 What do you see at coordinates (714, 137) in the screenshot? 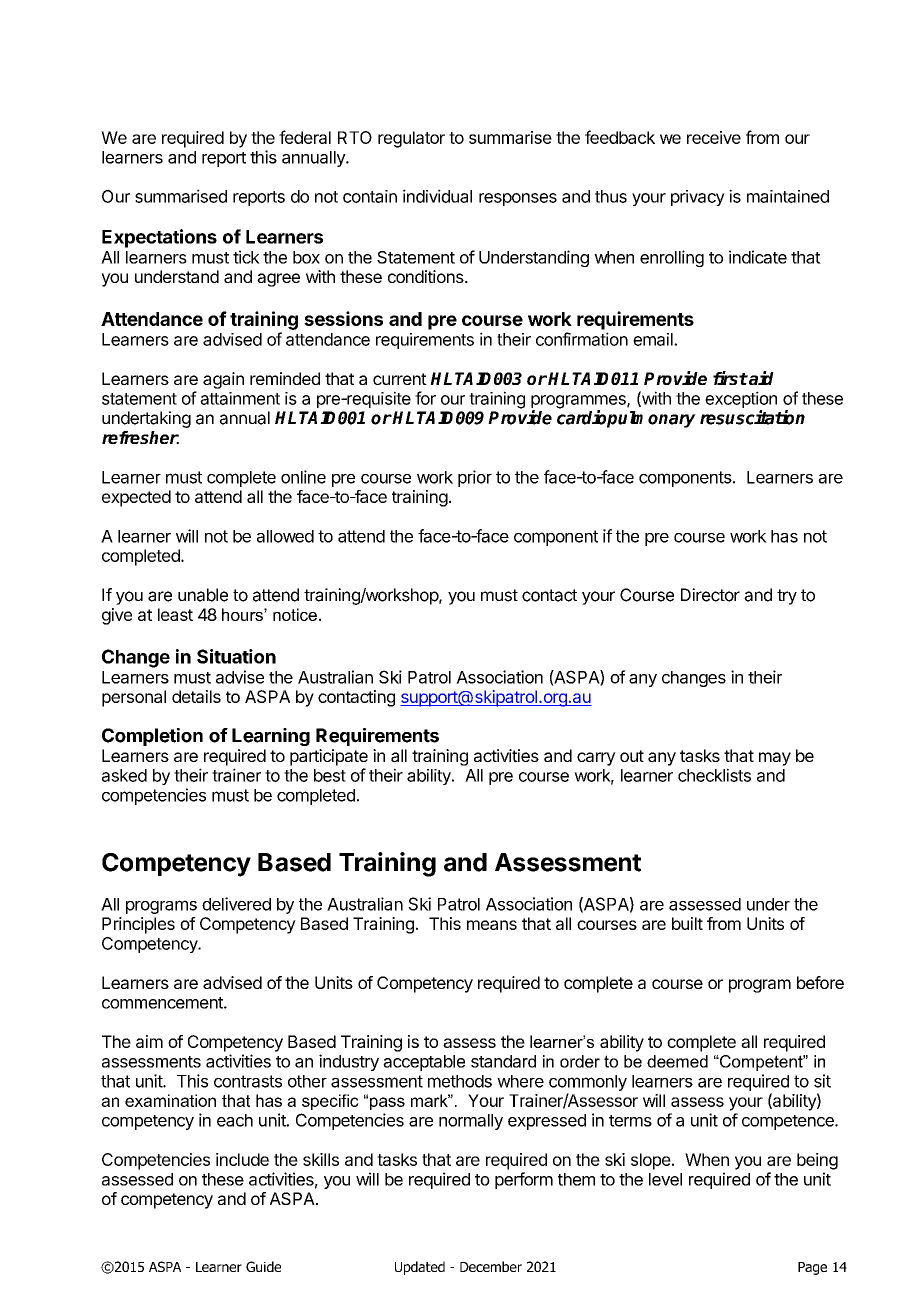
I see `receive` at bounding box center [714, 137].
